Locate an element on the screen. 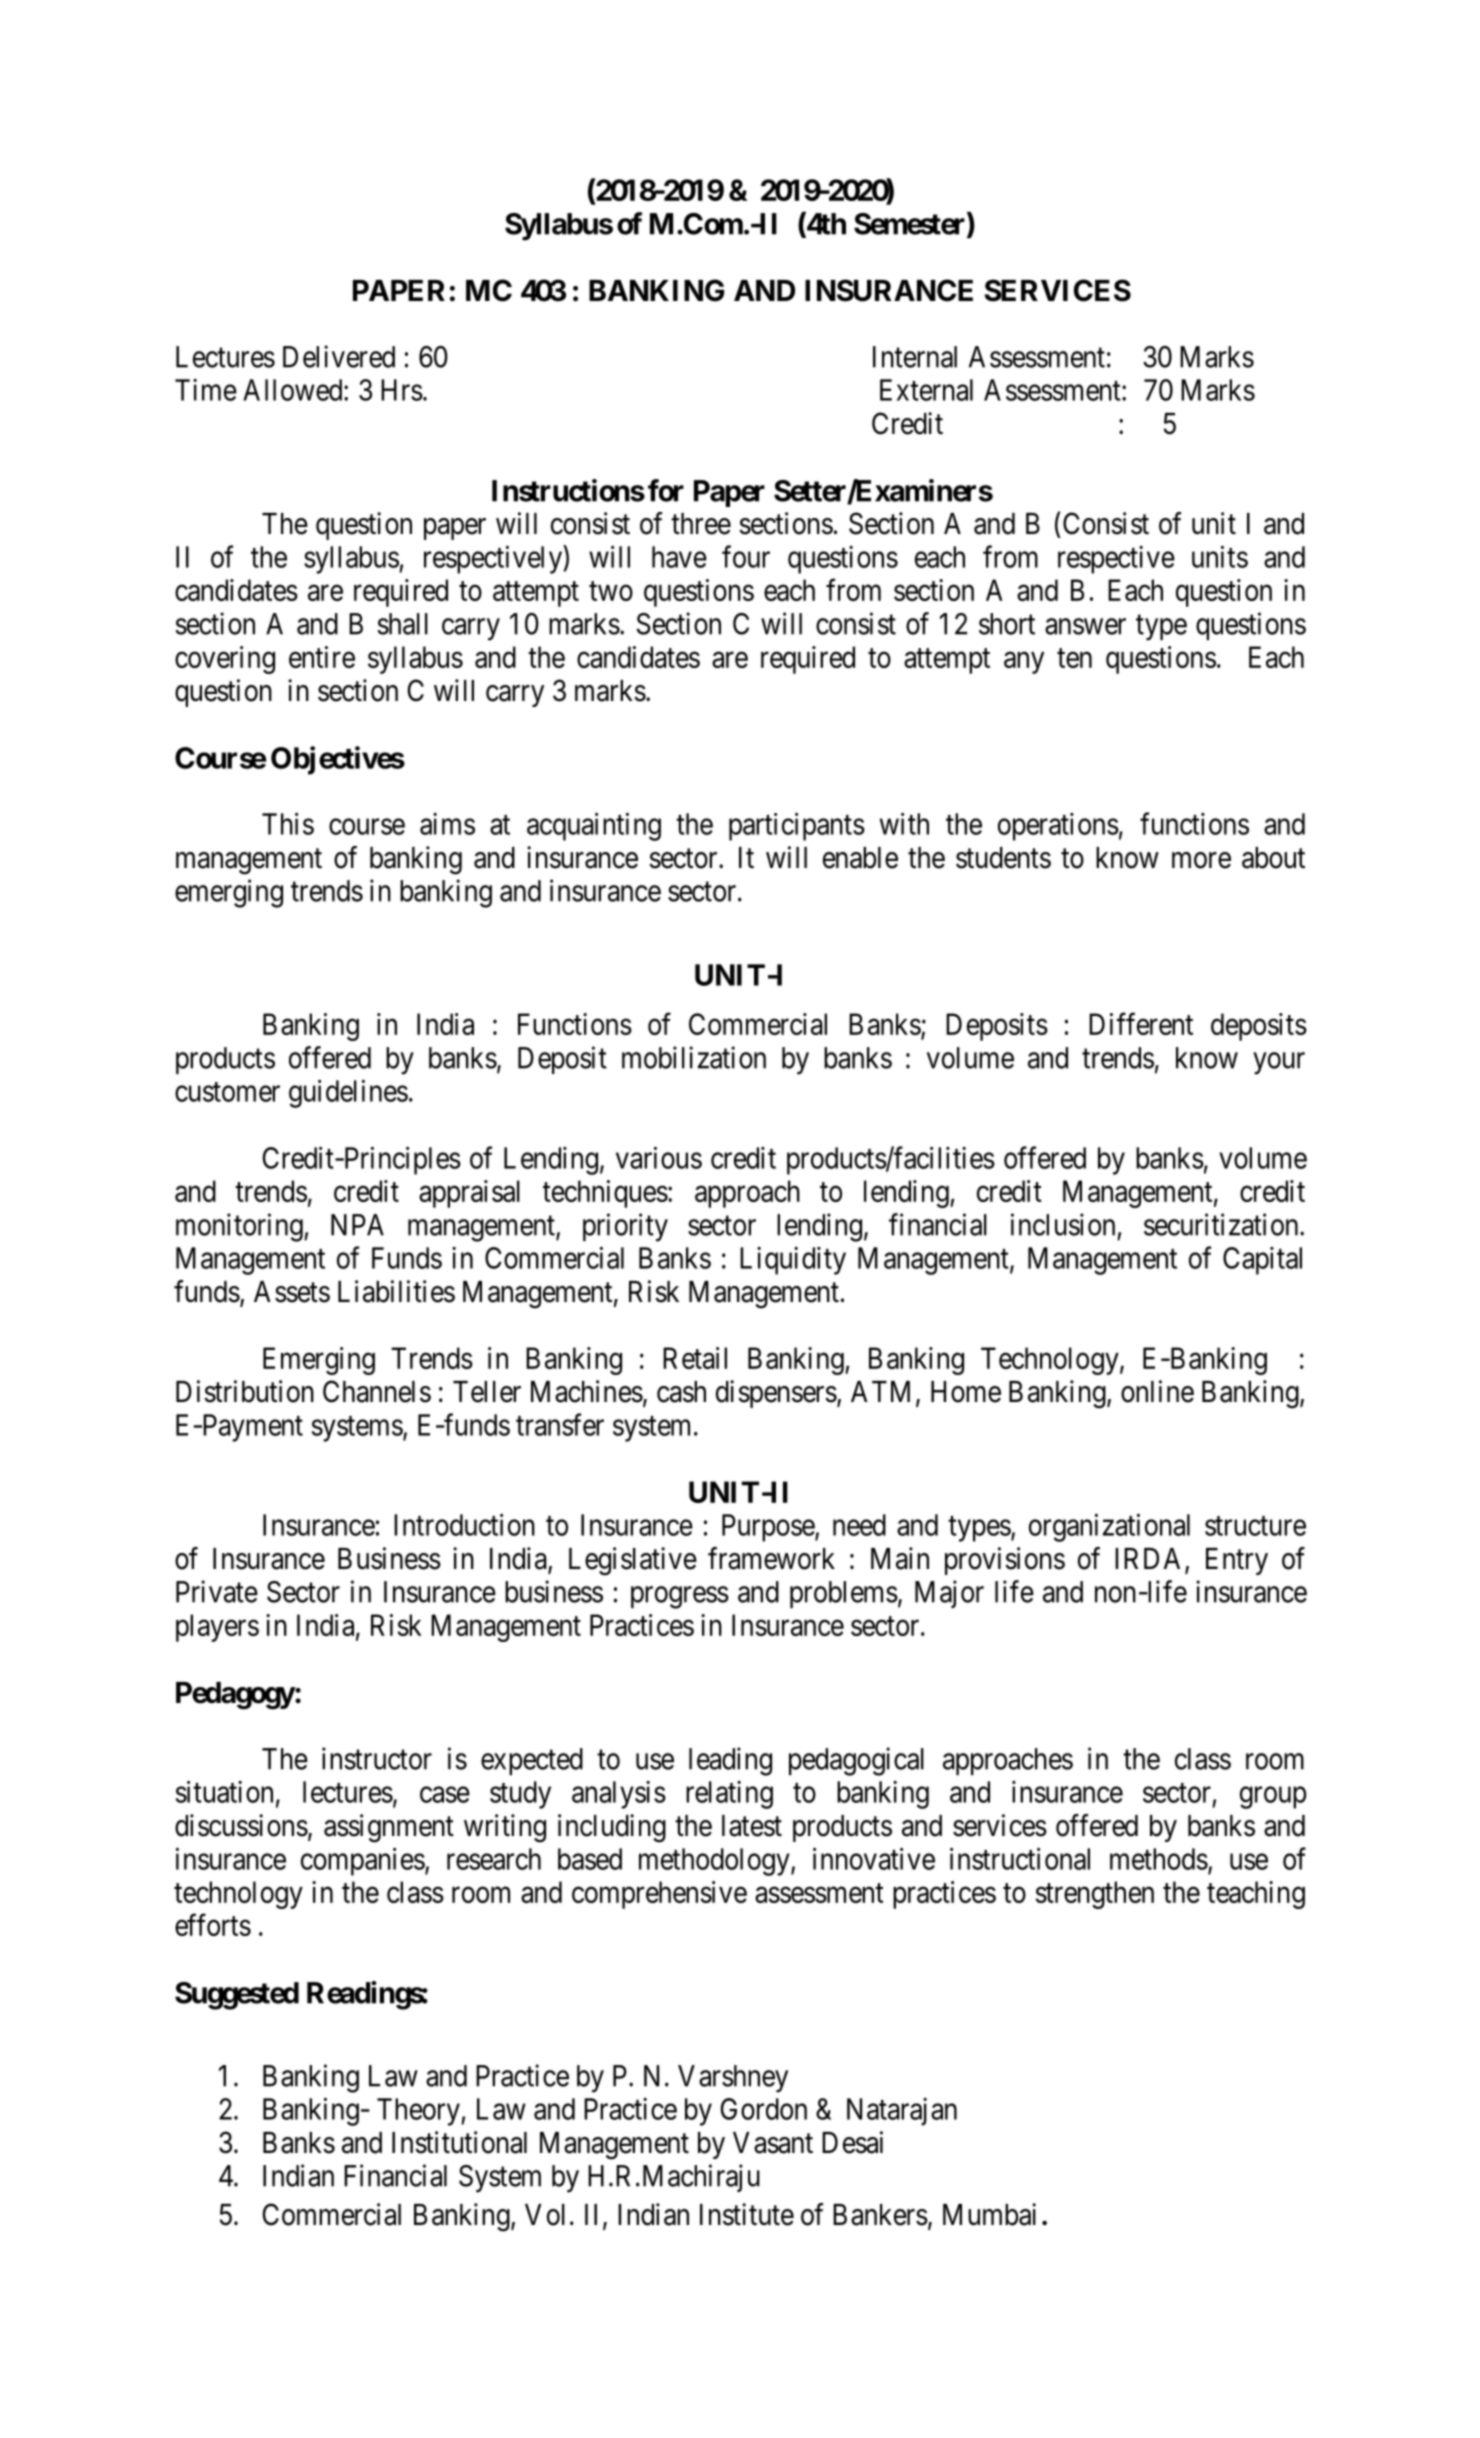  NPA is located at coordinates (357, 1225).
